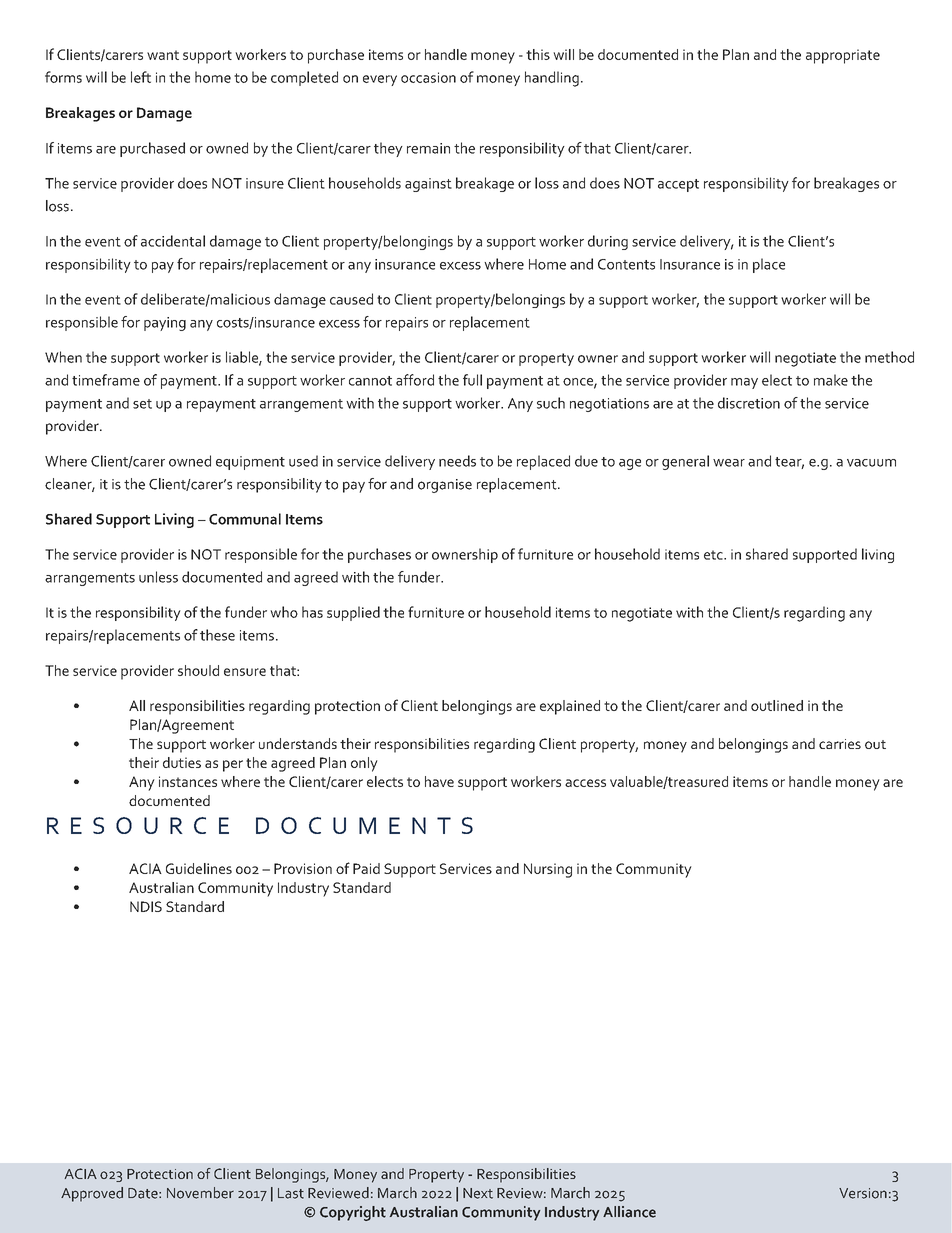  Describe the element at coordinates (200, 1193) in the image. I see `November` at that location.
